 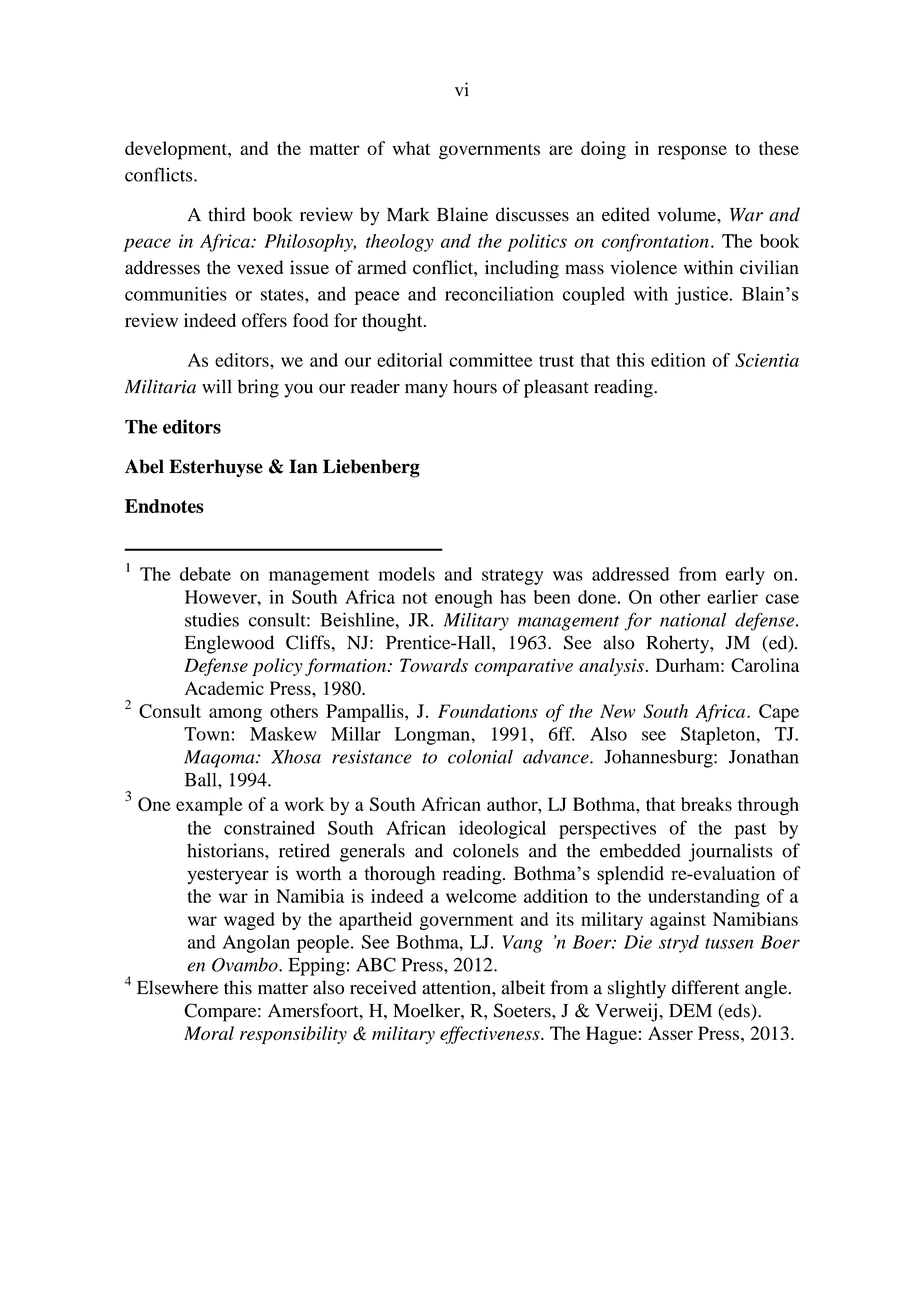 What do you see at coordinates (209, 1033) in the screenshot?
I see `Moral` at bounding box center [209, 1033].
